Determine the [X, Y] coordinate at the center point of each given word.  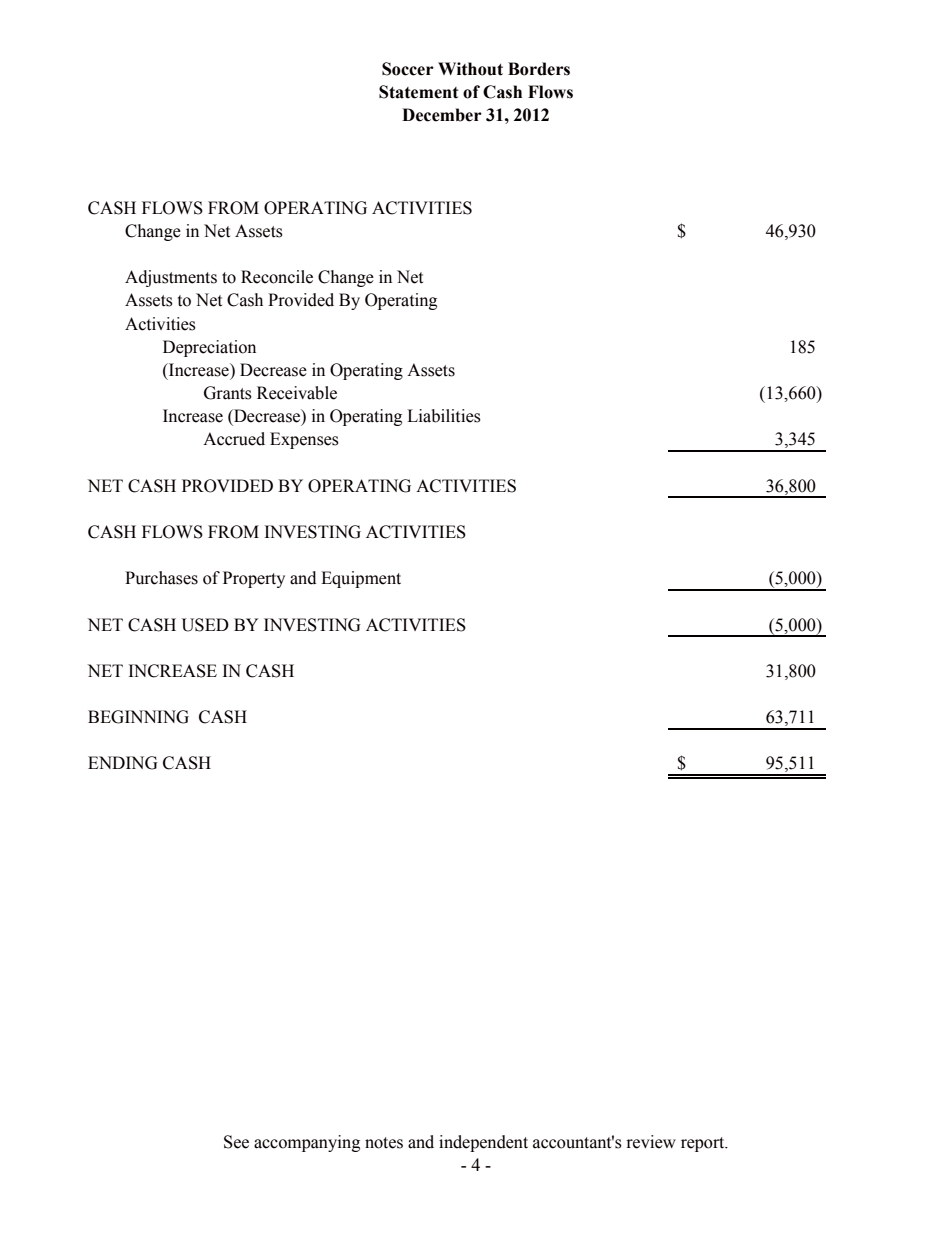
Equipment [361, 579]
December [442, 115]
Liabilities [444, 416]
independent [483, 1143]
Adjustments [171, 278]
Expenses [304, 440]
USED [205, 625]
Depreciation [209, 348]
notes [384, 1143]
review [651, 1142]
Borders [539, 69]
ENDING [123, 763]
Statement [418, 92]
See [236, 1142]
